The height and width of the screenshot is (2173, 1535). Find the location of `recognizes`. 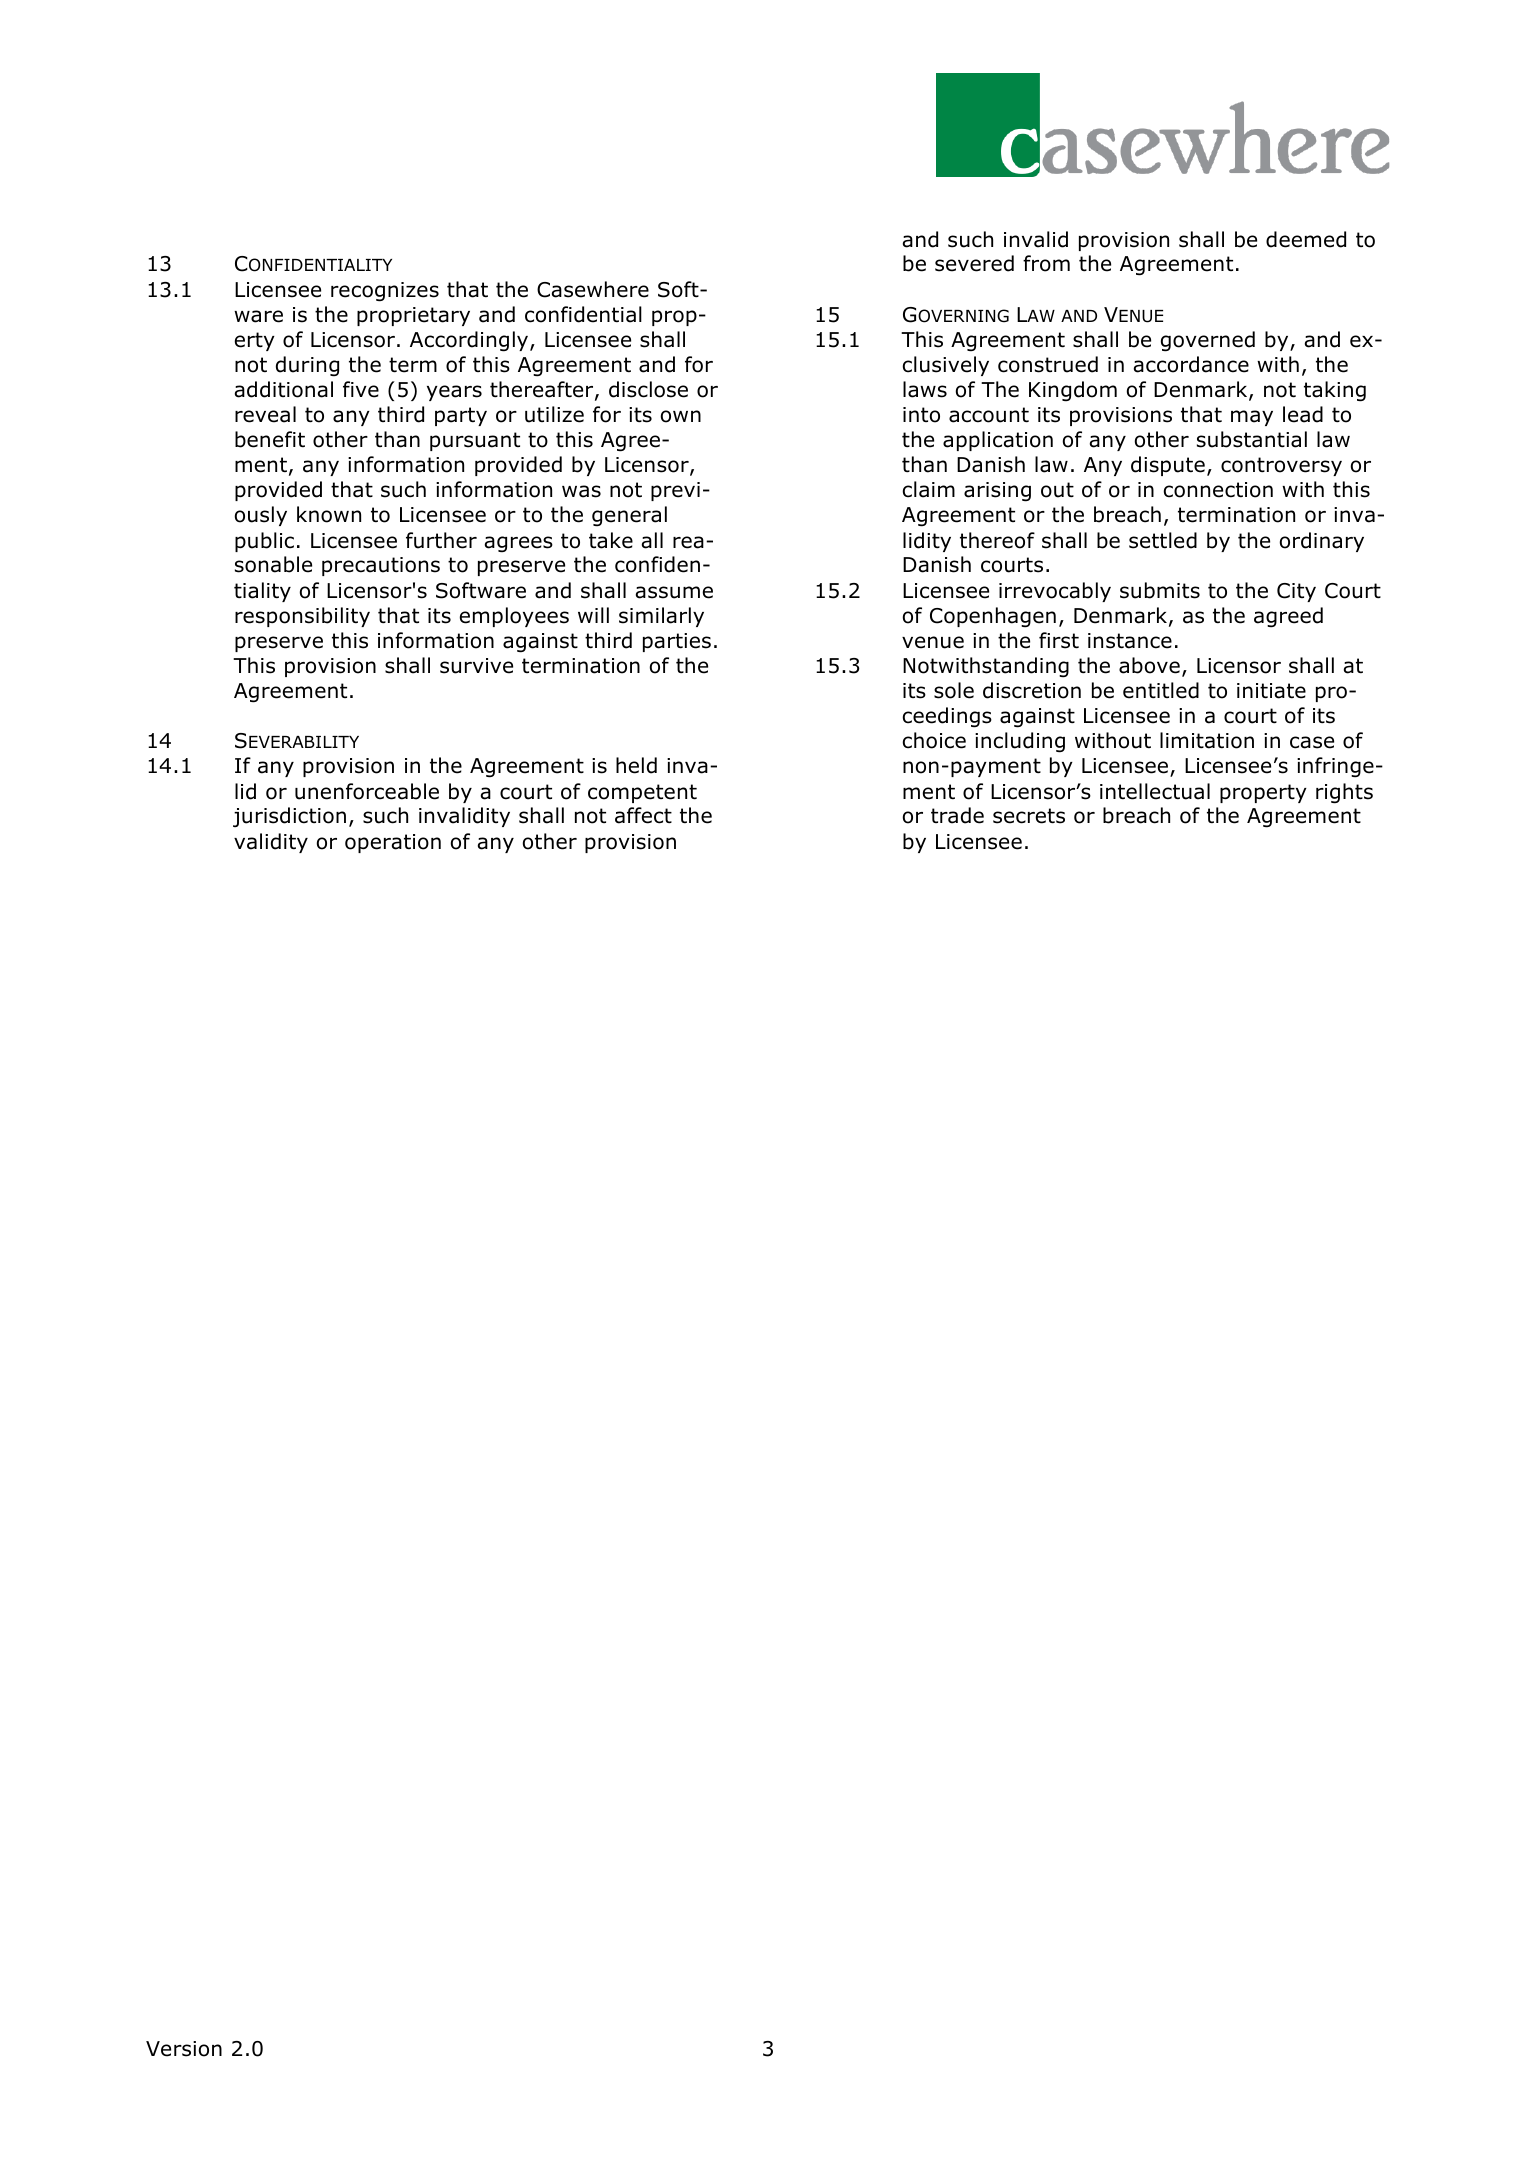

recognizes is located at coordinates (385, 292).
